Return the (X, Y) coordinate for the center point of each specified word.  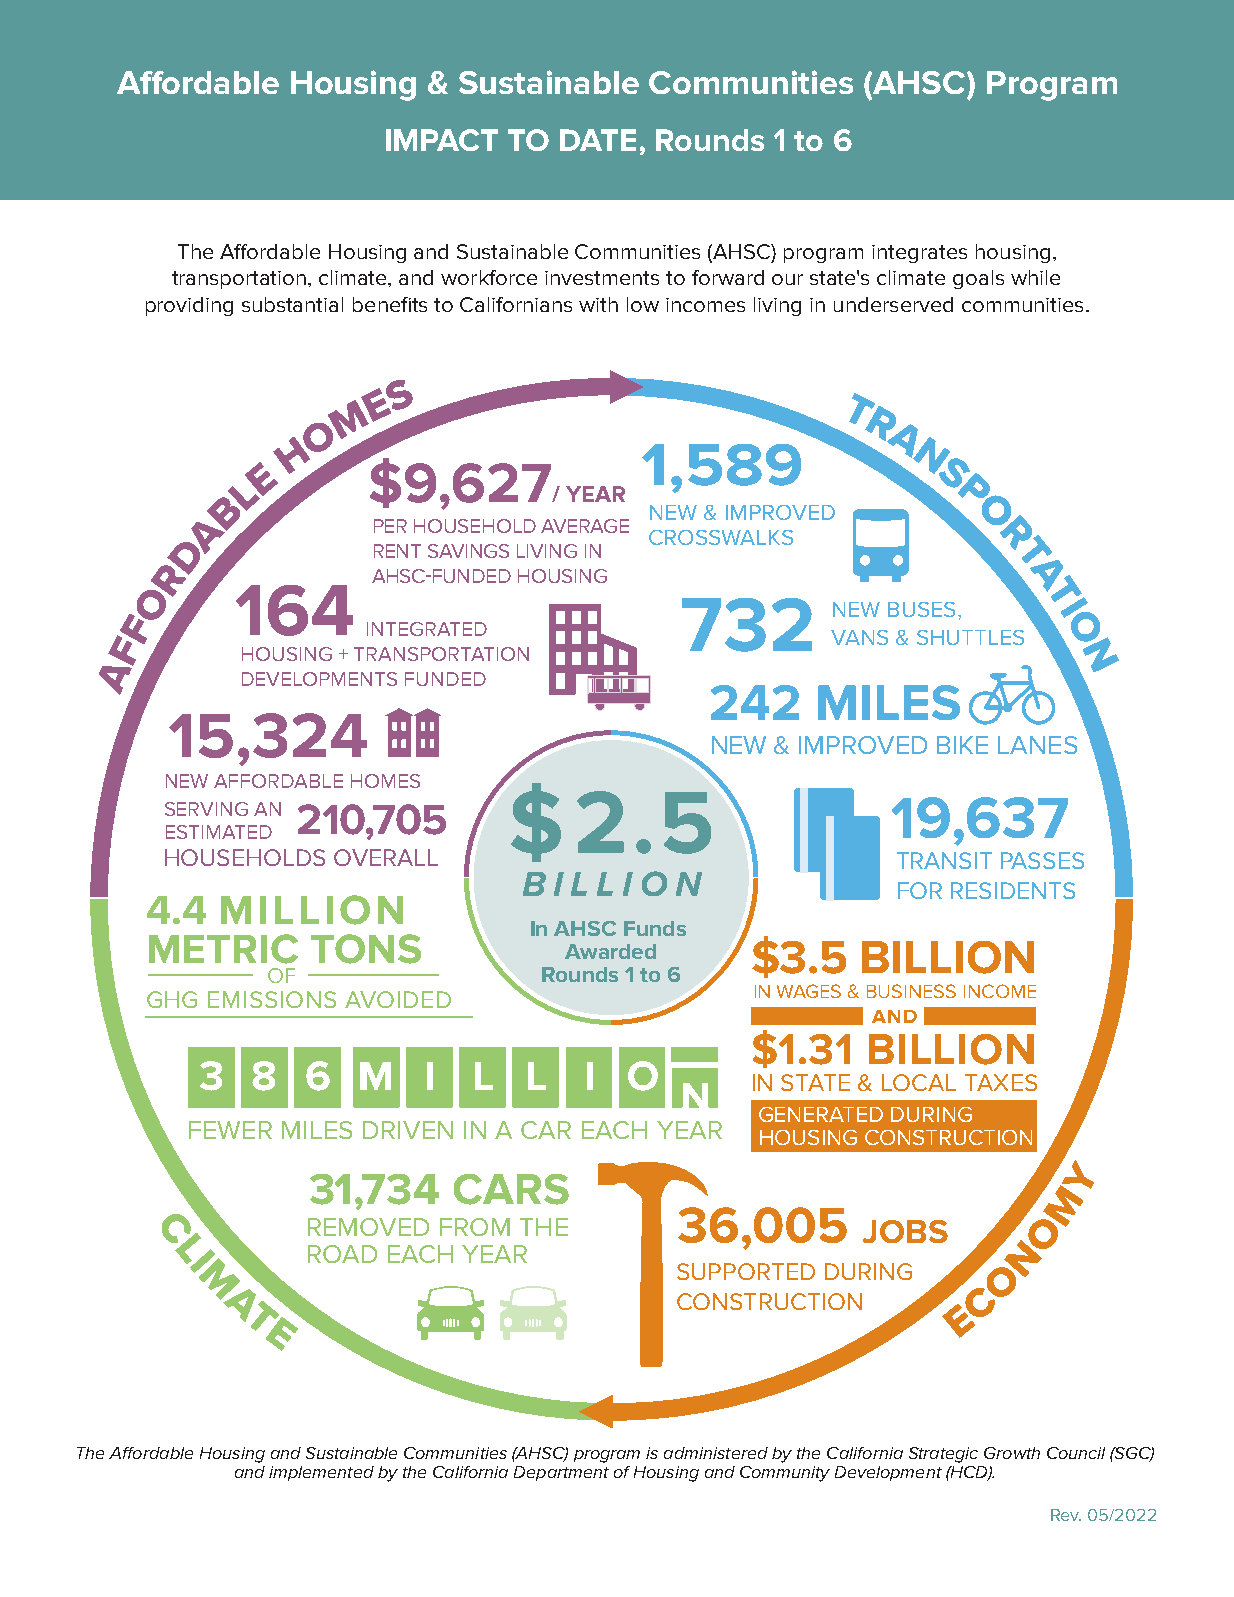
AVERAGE (585, 526)
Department (561, 1473)
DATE (598, 140)
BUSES (921, 609)
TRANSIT (944, 860)
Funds (655, 928)
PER (390, 526)
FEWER (230, 1130)
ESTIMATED (219, 832)
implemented (321, 1473)
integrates (919, 254)
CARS (511, 1189)
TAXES (1001, 1082)
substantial (292, 304)
